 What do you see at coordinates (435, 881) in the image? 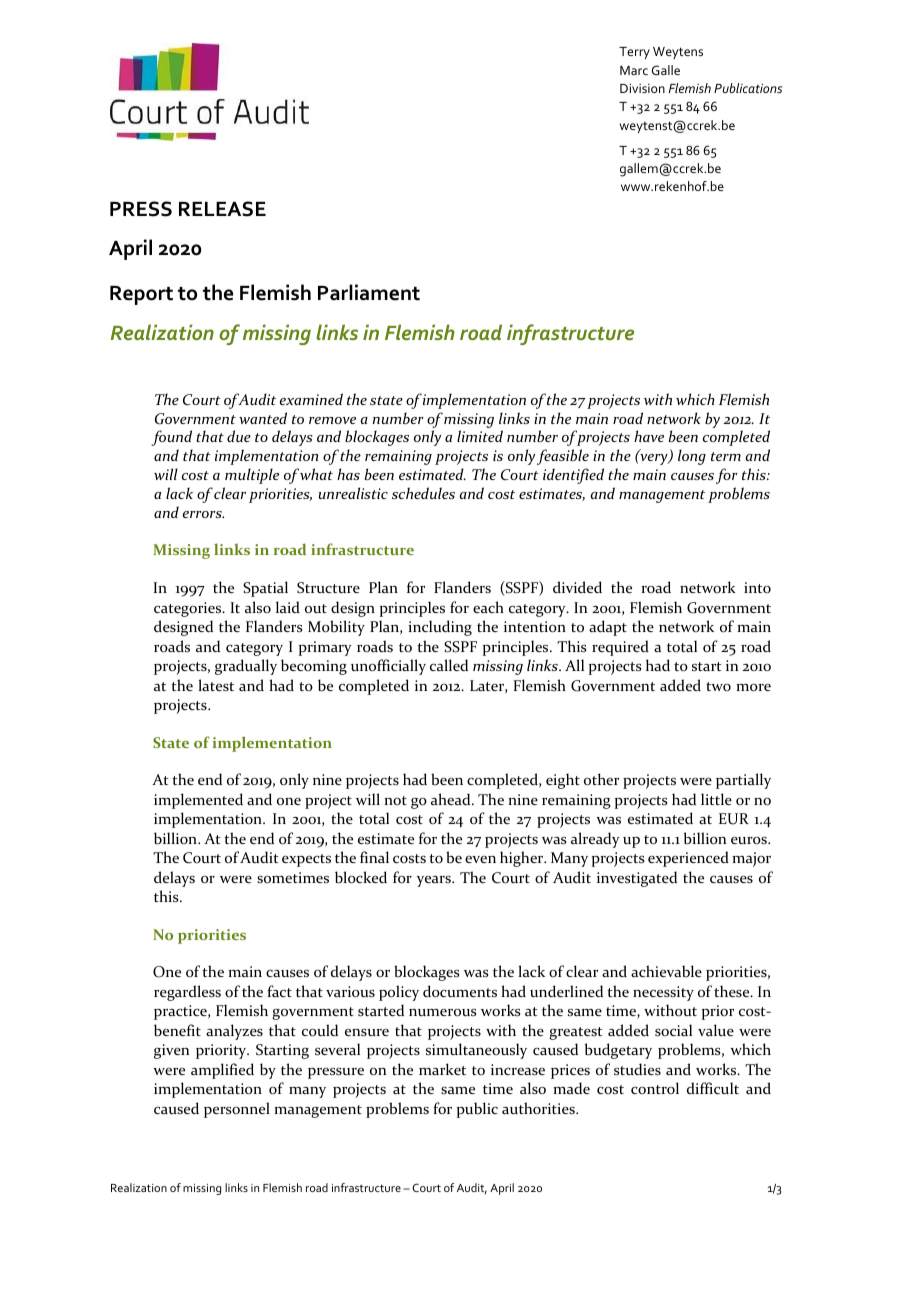
I see `years` at bounding box center [435, 881].
